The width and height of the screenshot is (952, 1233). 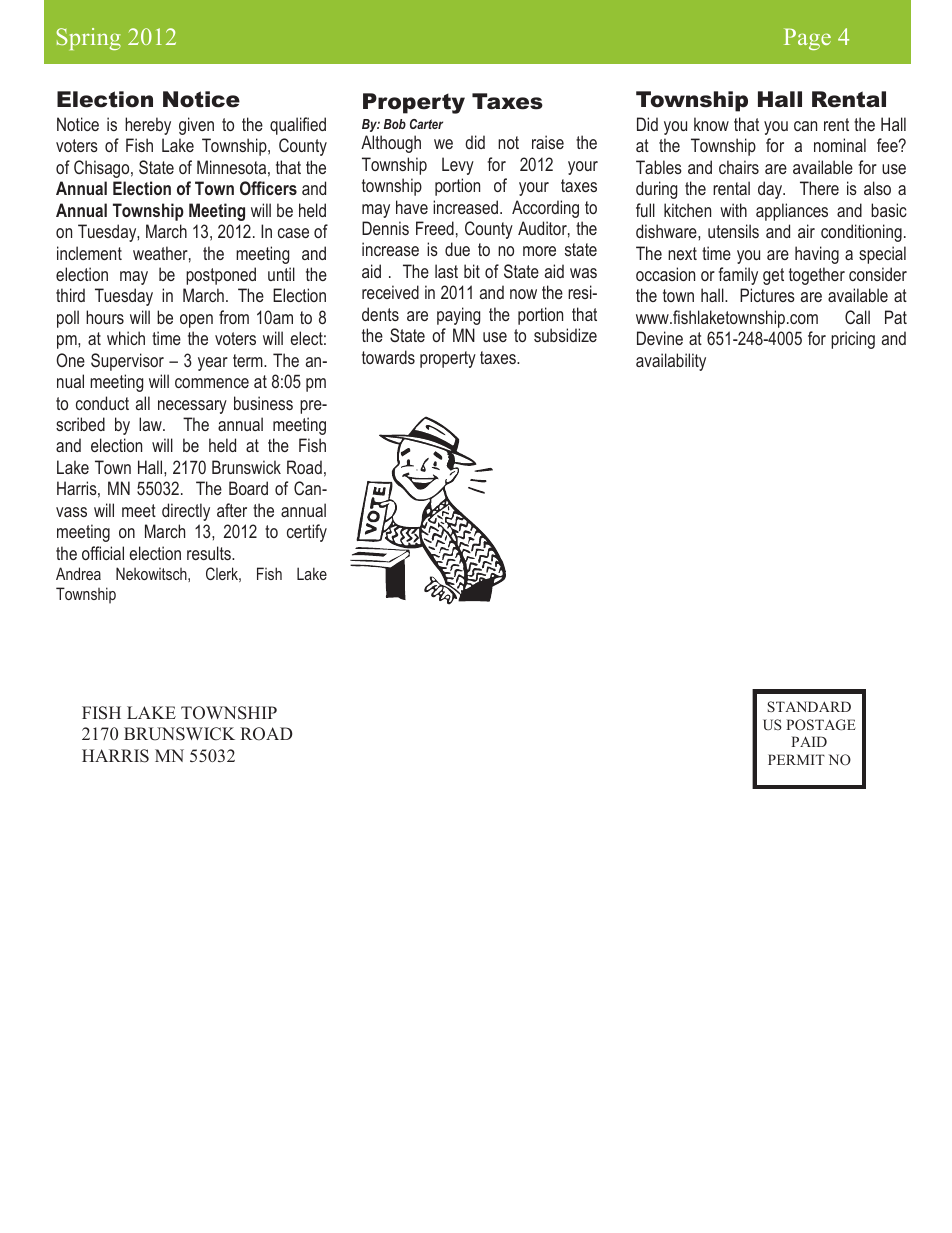 I want to click on Page, so click(x=807, y=39).
